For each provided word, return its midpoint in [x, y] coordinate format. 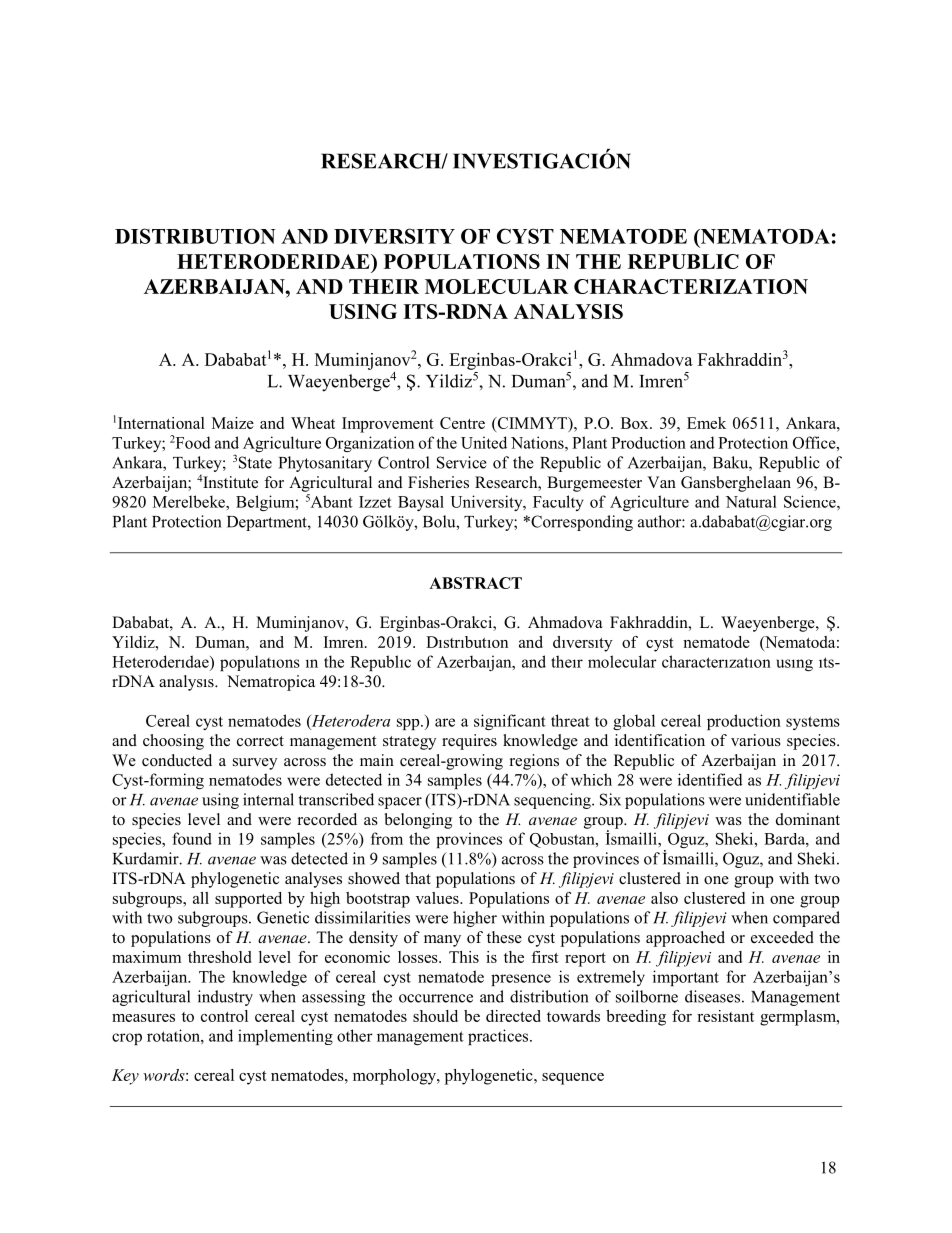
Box [636, 423]
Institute [230, 482]
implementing [285, 1037]
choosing [173, 742]
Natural [751, 501]
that [418, 878]
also [664, 898]
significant [510, 722]
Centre [462, 423]
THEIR [384, 286]
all [201, 898]
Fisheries [438, 482]
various [756, 740]
